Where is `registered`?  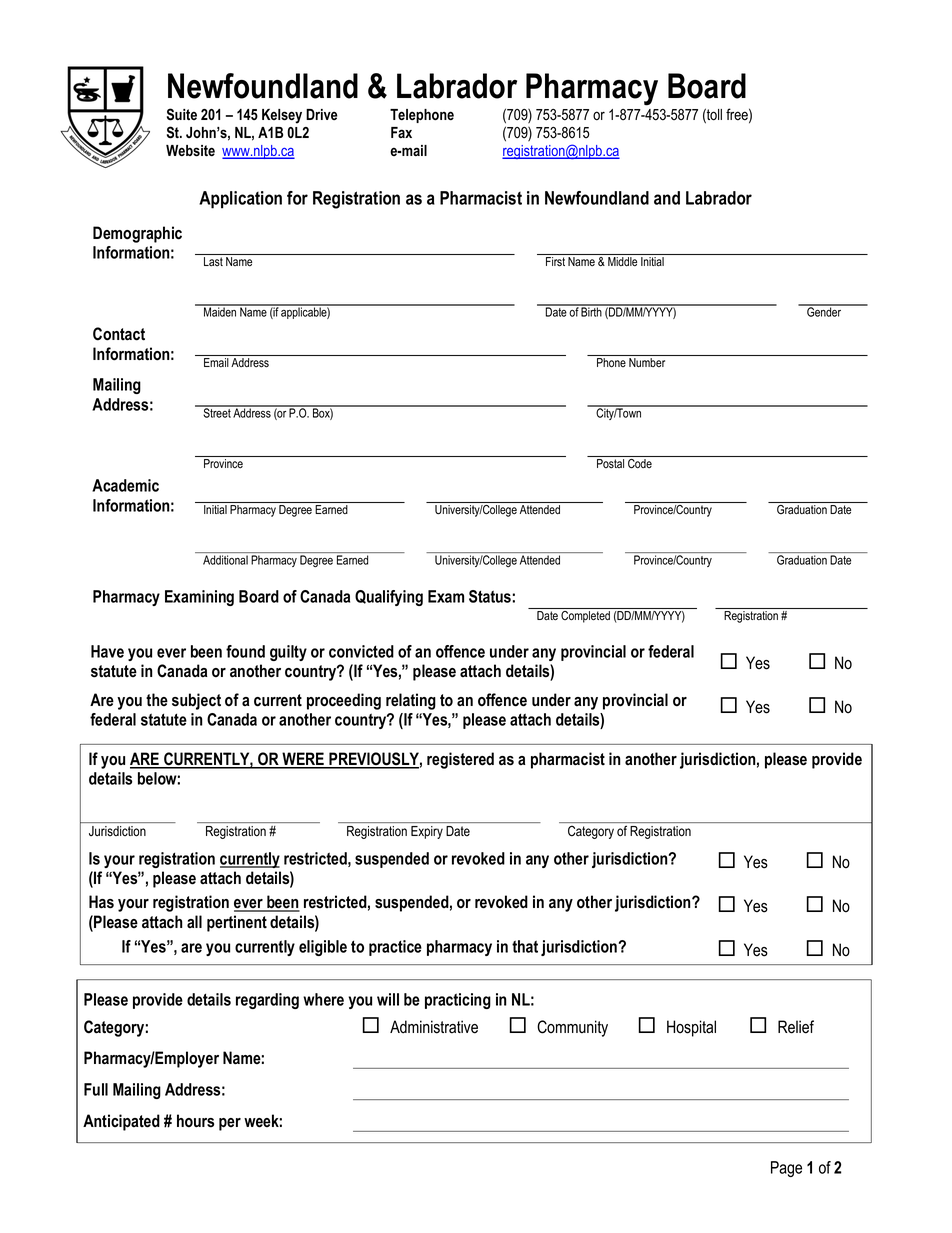 registered is located at coordinates (460, 760).
